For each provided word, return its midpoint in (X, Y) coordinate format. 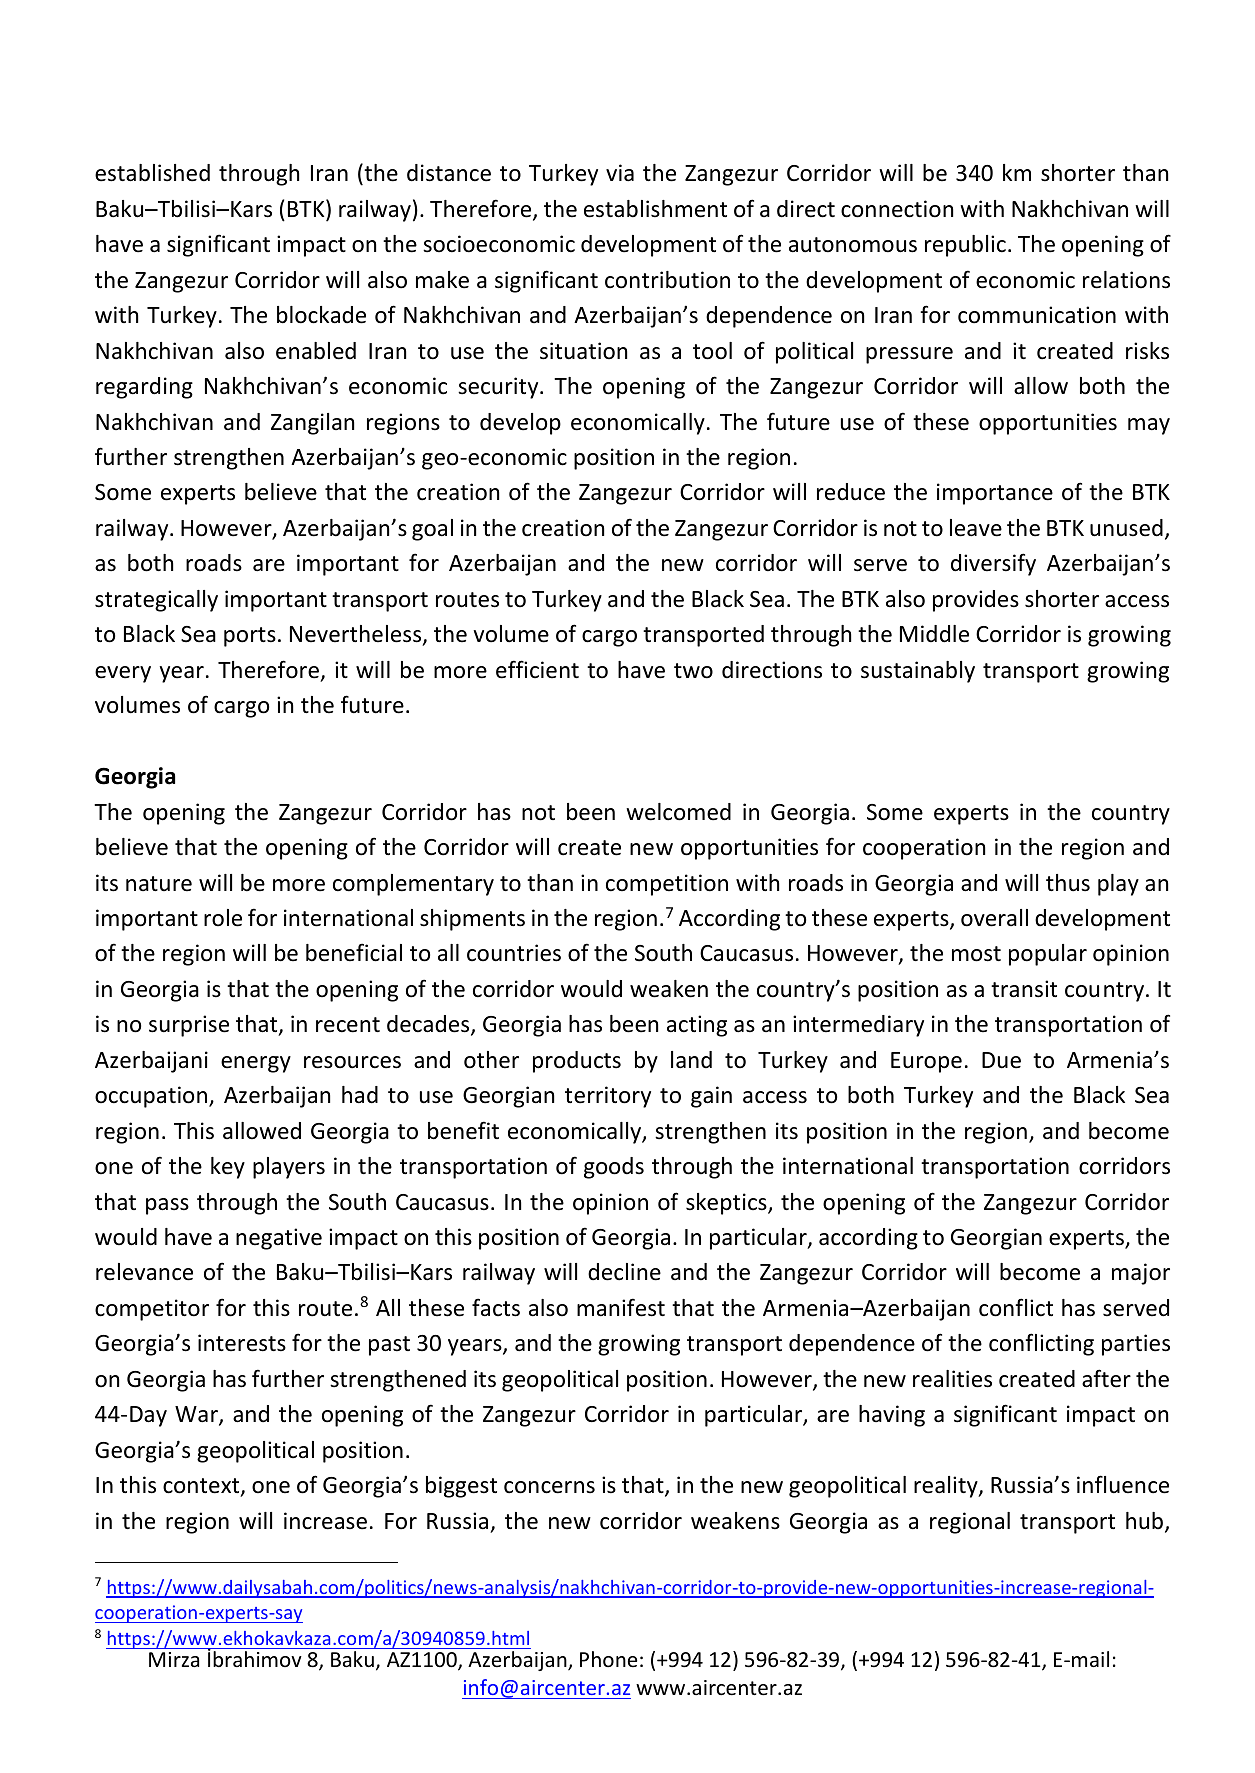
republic (965, 246)
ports (250, 637)
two (693, 671)
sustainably (918, 672)
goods (614, 1168)
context (202, 1487)
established (152, 173)
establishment (655, 209)
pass (167, 1206)
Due (1001, 1060)
